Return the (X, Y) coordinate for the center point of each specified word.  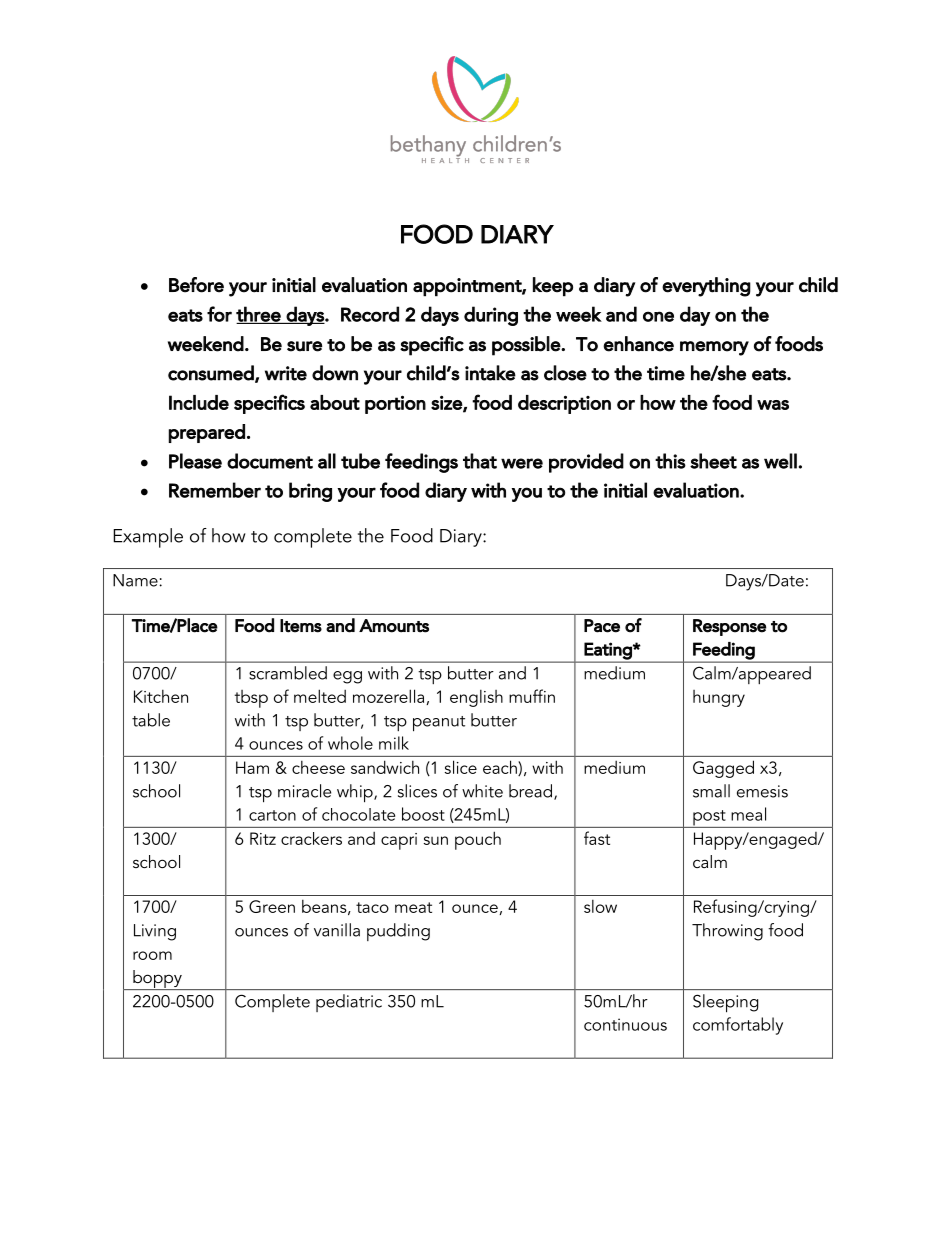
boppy (157, 980)
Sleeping (725, 1003)
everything (706, 287)
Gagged (723, 769)
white (482, 791)
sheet (713, 461)
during (491, 316)
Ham (252, 767)
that (480, 461)
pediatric (349, 1003)
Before (196, 285)
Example (148, 538)
